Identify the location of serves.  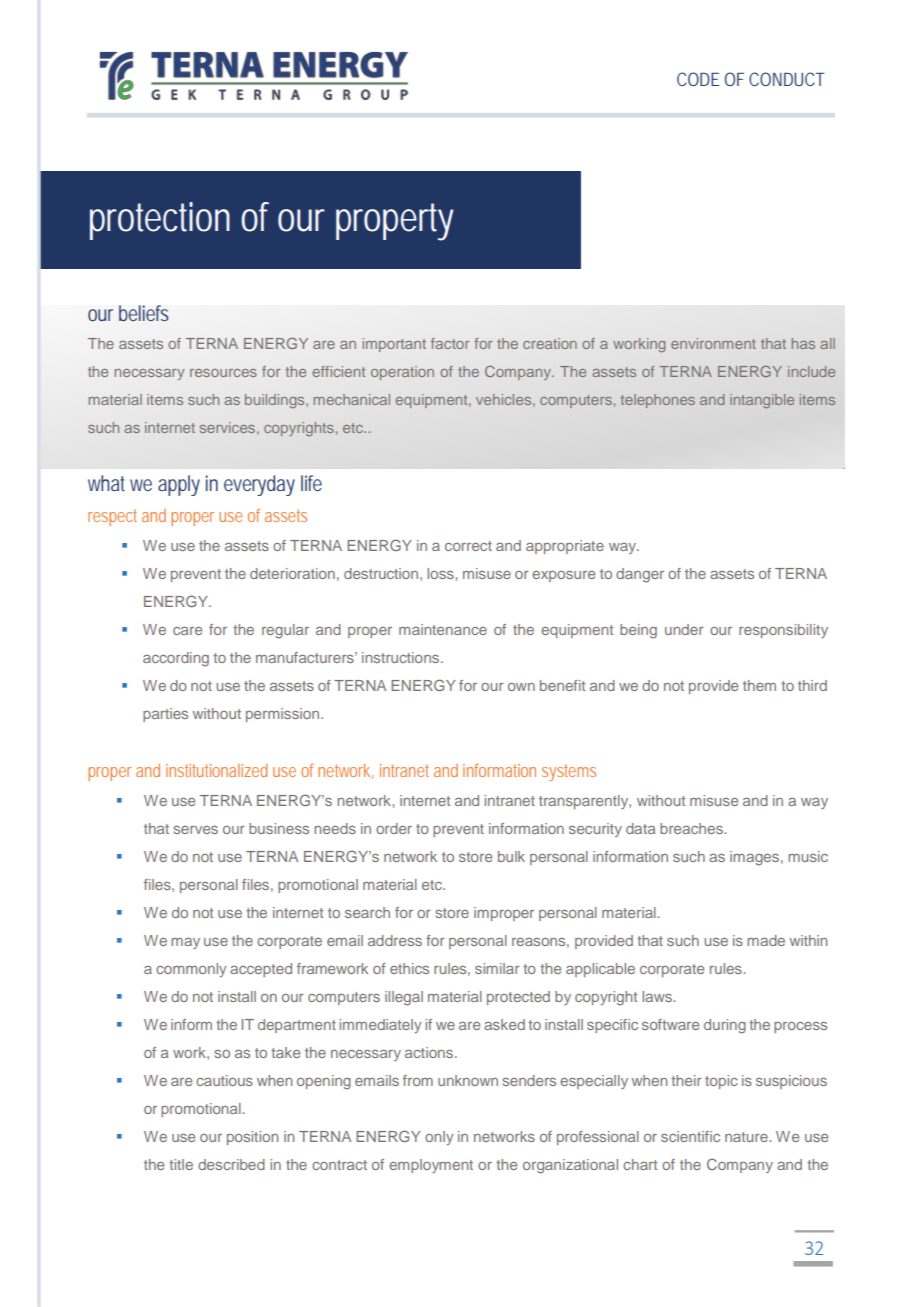
(196, 830).
